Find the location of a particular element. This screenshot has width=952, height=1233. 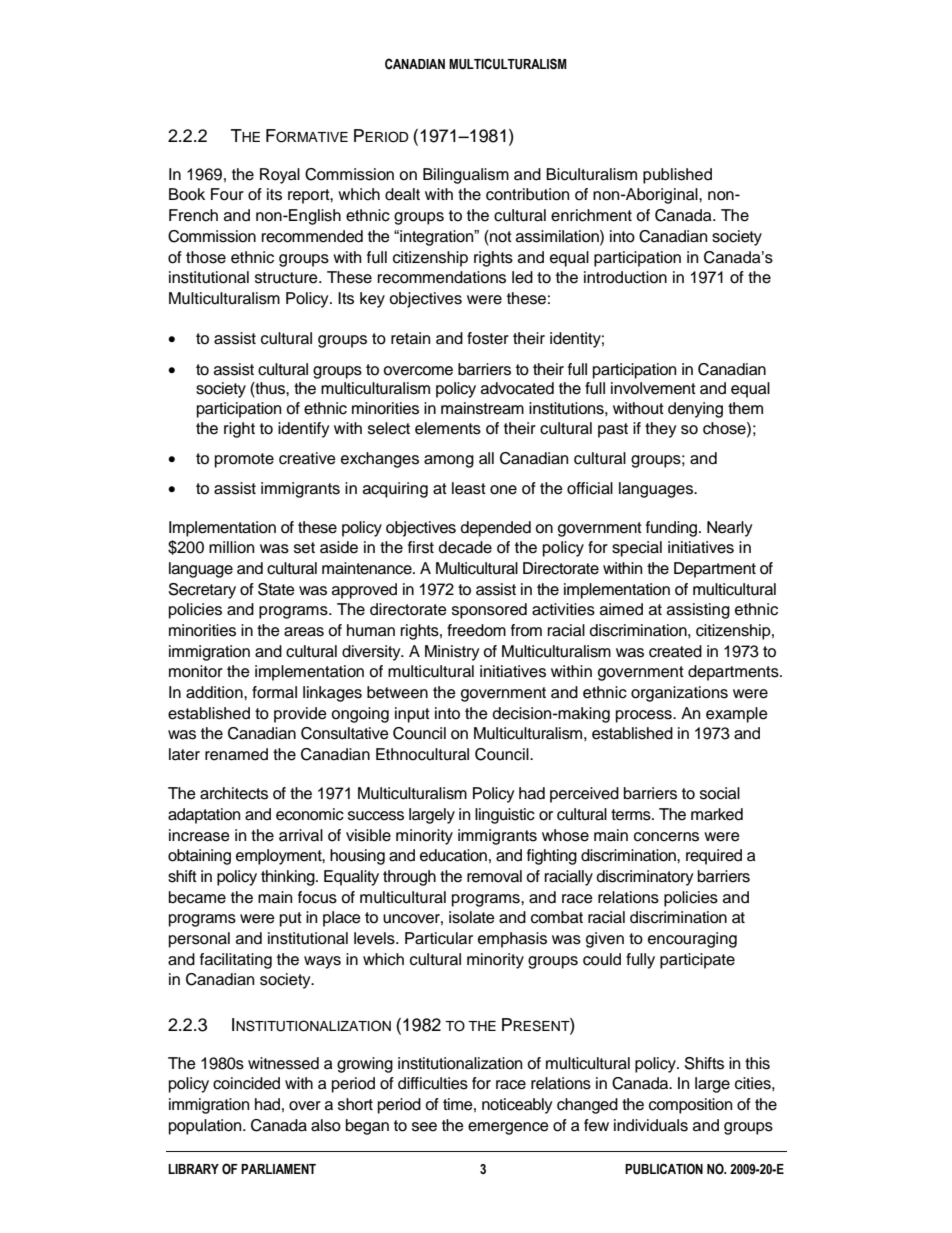

PARLIAMENT is located at coordinates (278, 1169).
